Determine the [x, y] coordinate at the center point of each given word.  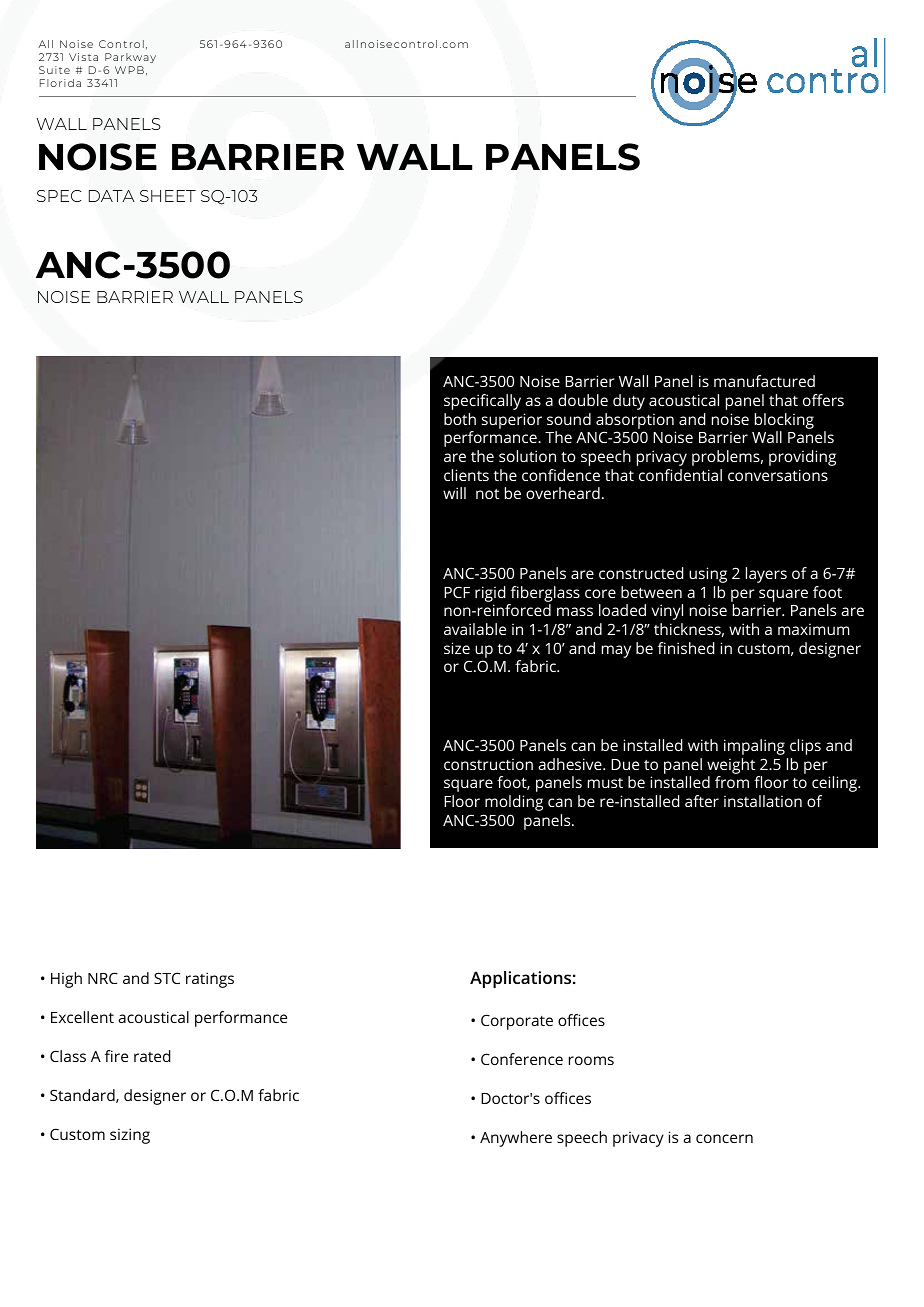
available [475, 629]
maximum [813, 629]
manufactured [764, 381]
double [583, 400]
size [457, 648]
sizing [130, 1136]
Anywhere [516, 1139]
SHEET [168, 196]
